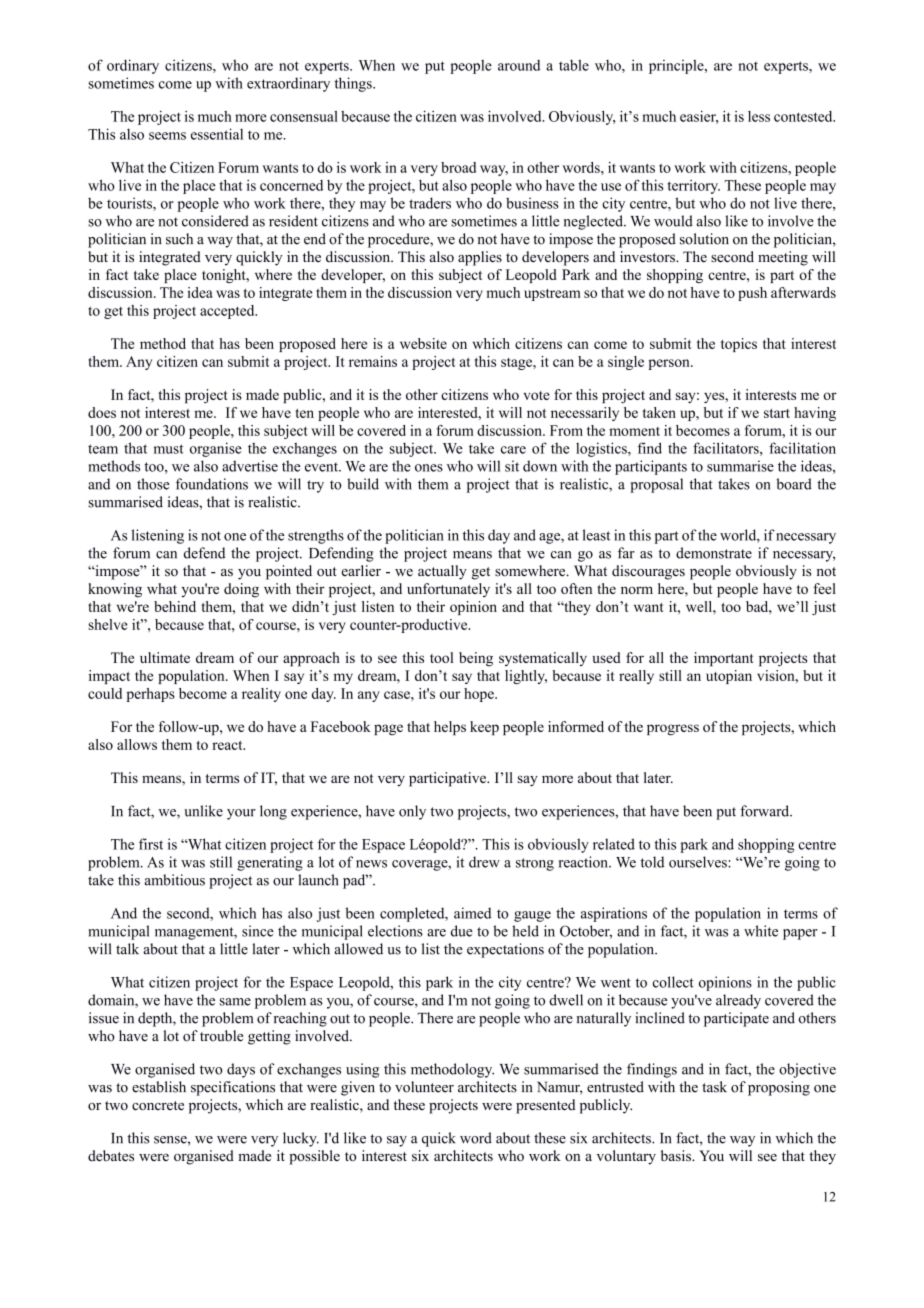 Image resolution: width=924 pixels, height=1308 pixels. I want to click on applies, so click(480, 258).
